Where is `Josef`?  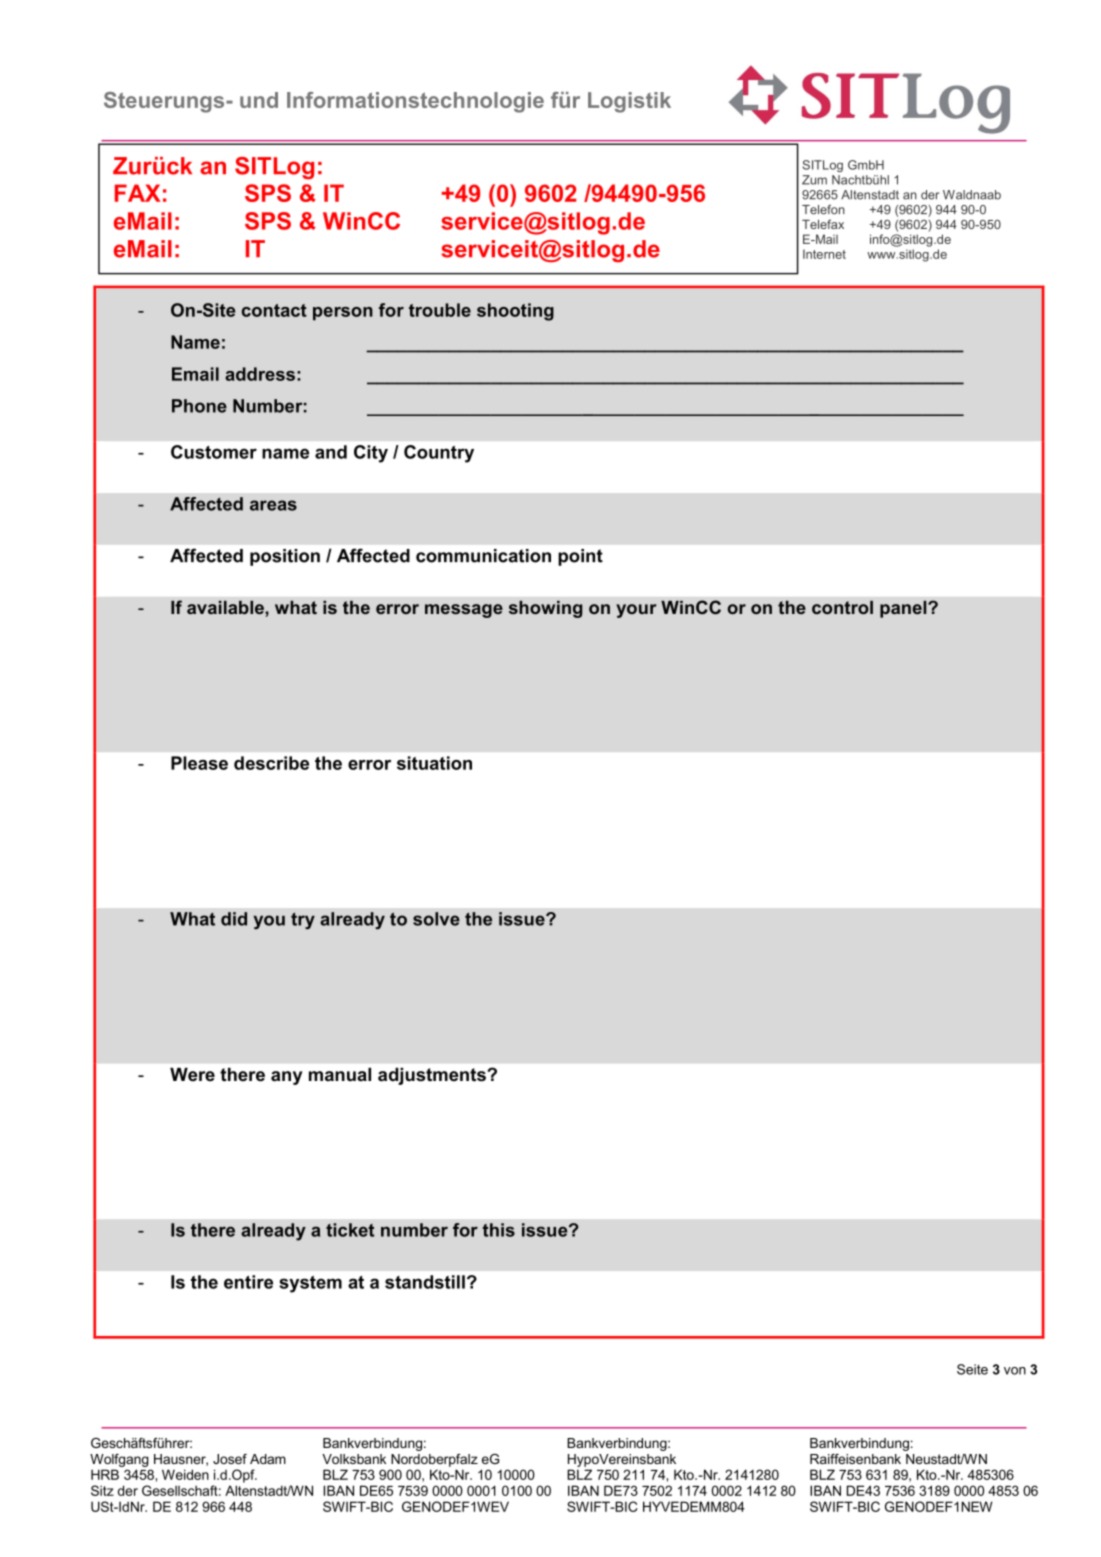 Josef is located at coordinates (230, 1459).
